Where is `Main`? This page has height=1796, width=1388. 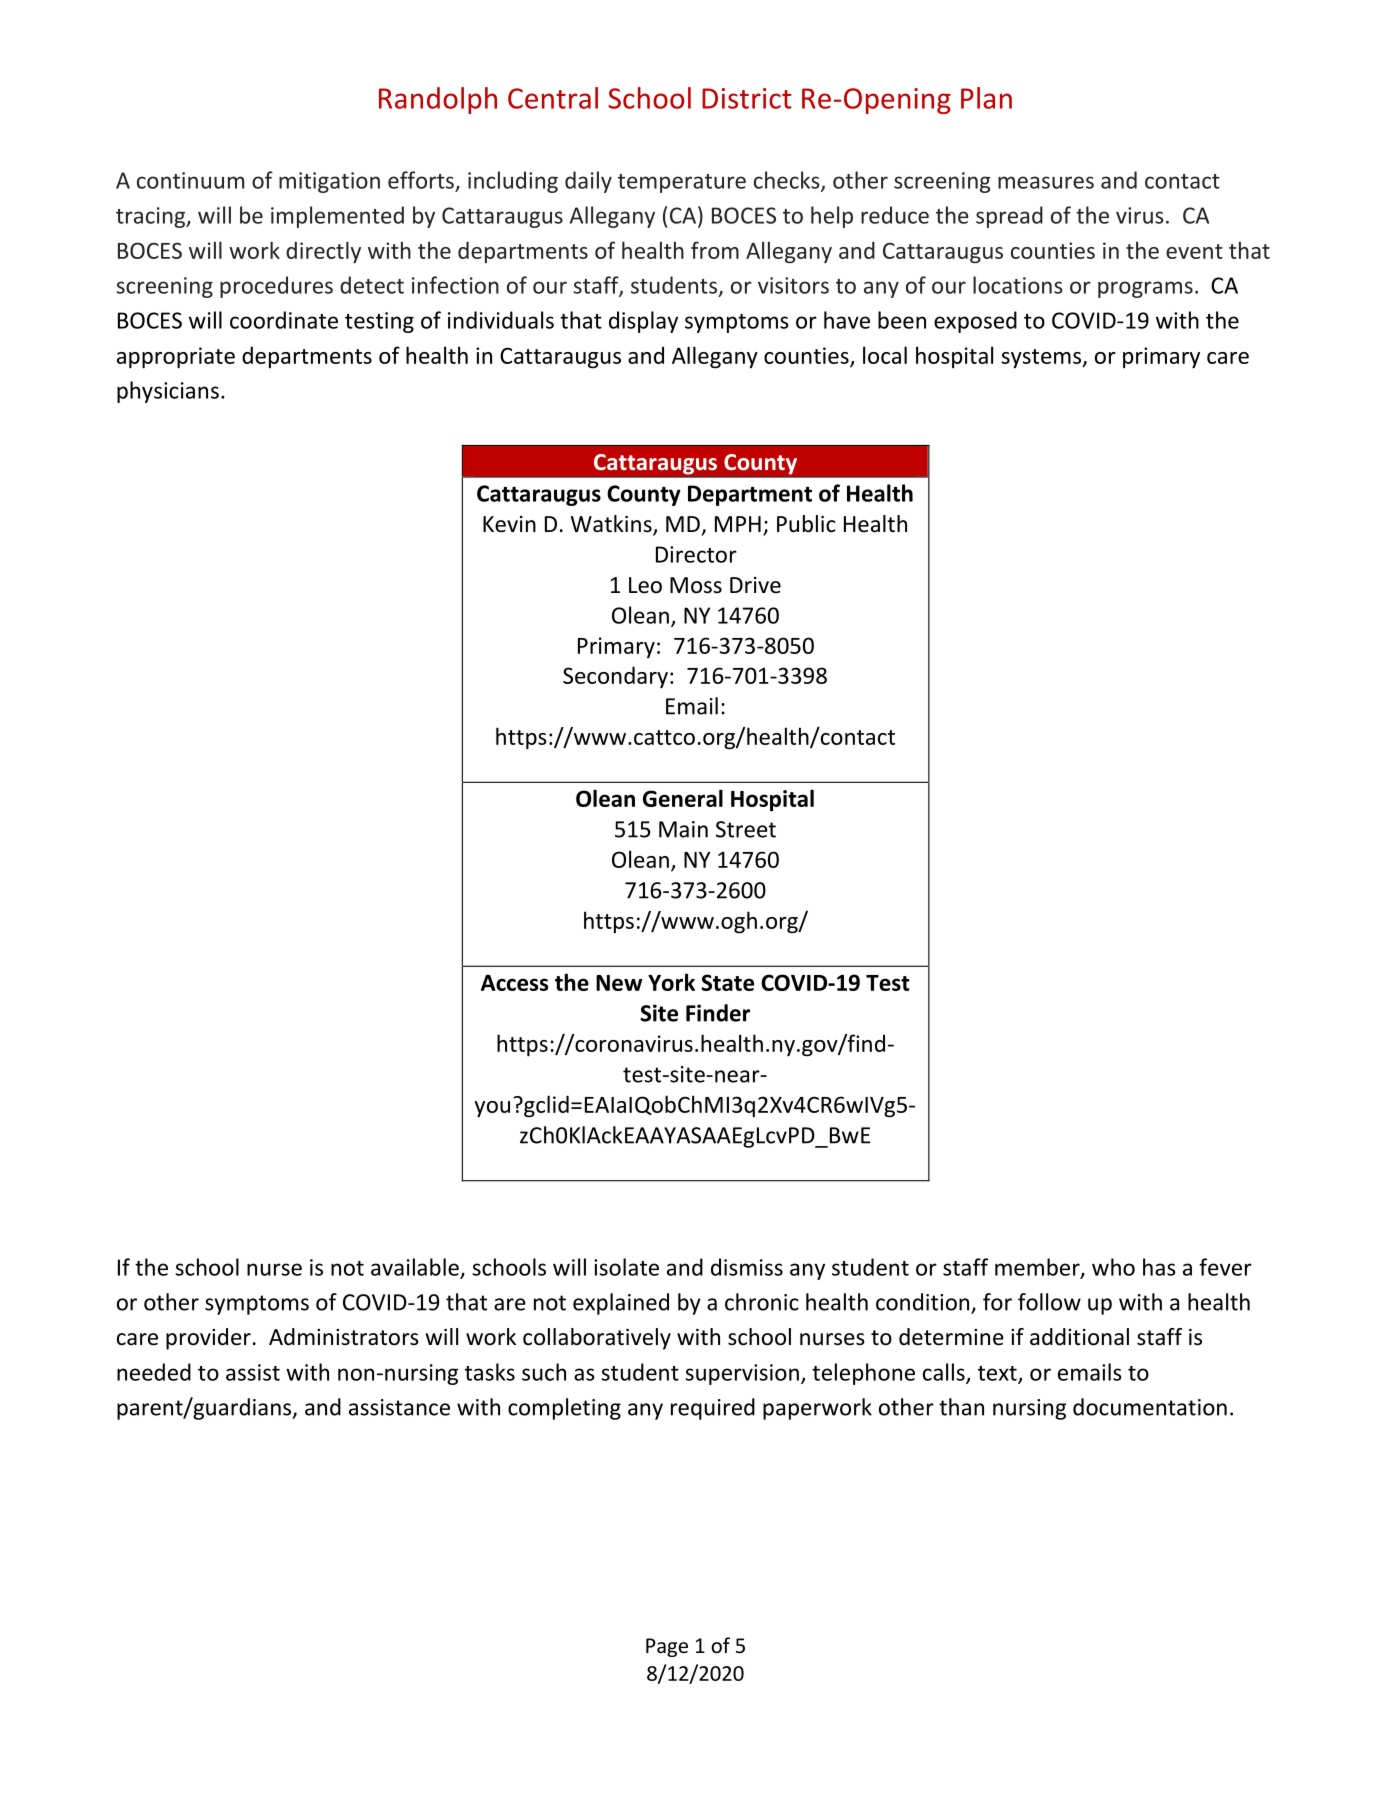
Main is located at coordinates (683, 829).
